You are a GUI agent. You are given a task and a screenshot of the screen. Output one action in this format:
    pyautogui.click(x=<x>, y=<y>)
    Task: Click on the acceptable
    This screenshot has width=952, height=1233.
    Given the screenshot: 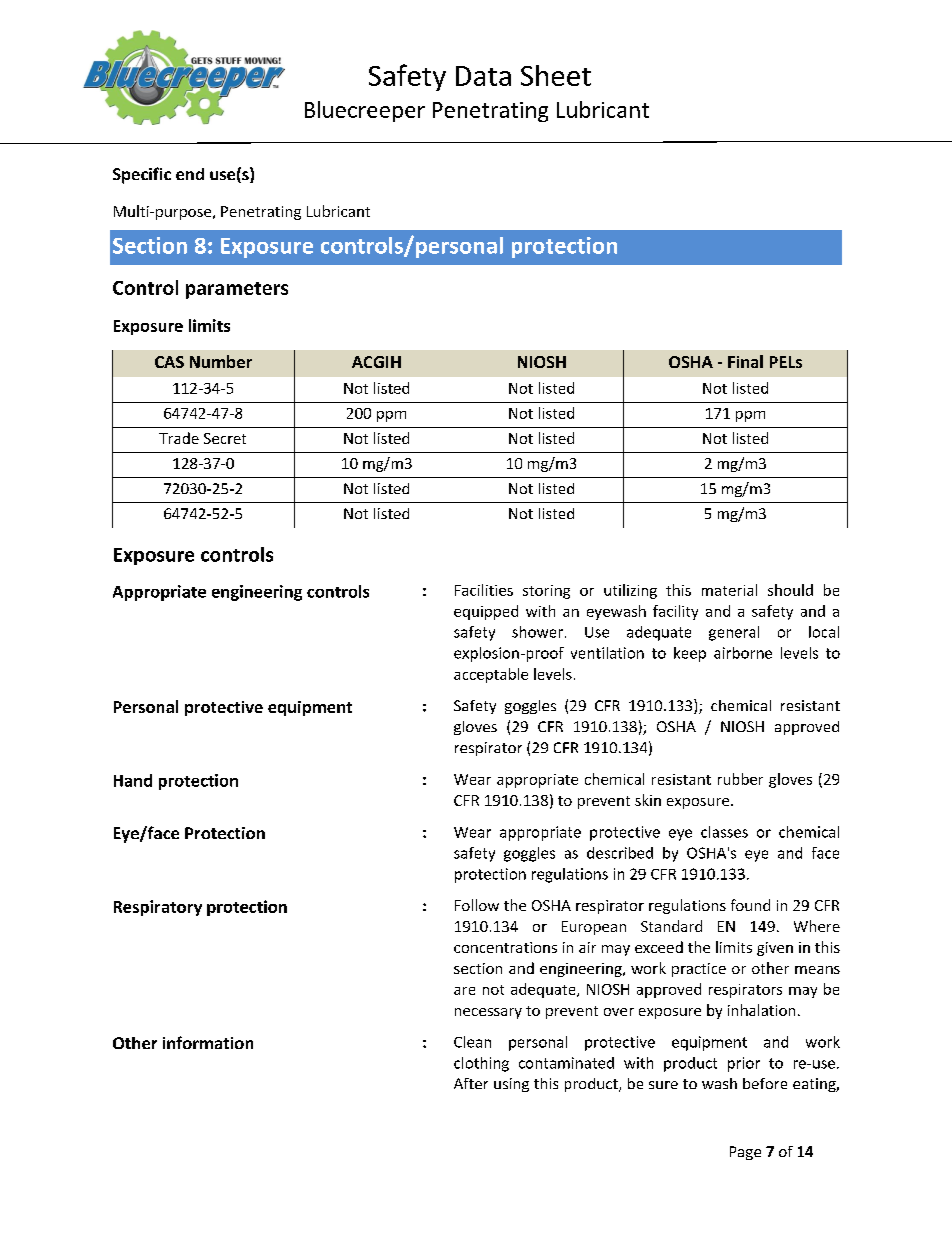 What is the action you would take?
    pyautogui.click(x=491, y=675)
